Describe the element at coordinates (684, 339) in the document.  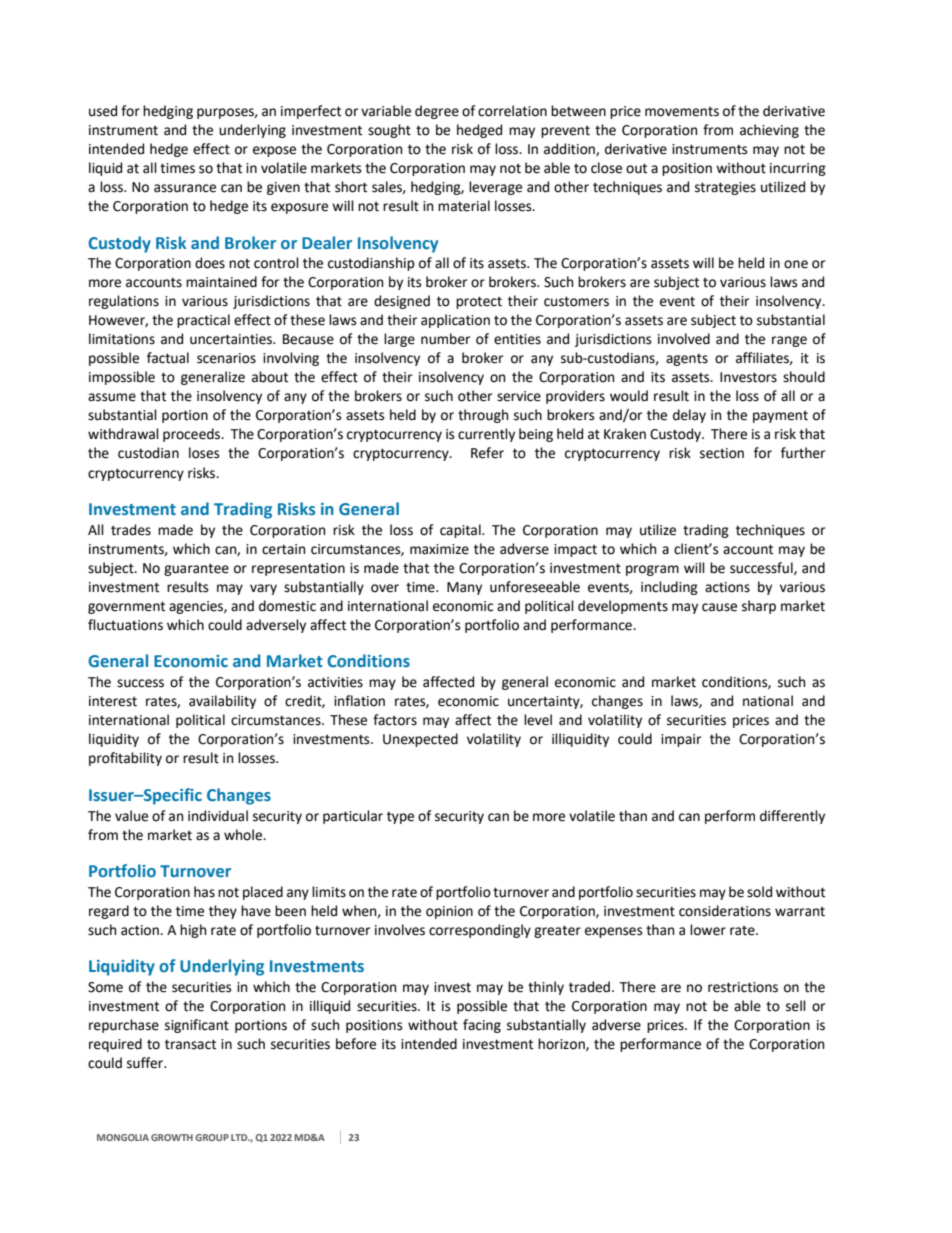
I see `involved` at that location.
